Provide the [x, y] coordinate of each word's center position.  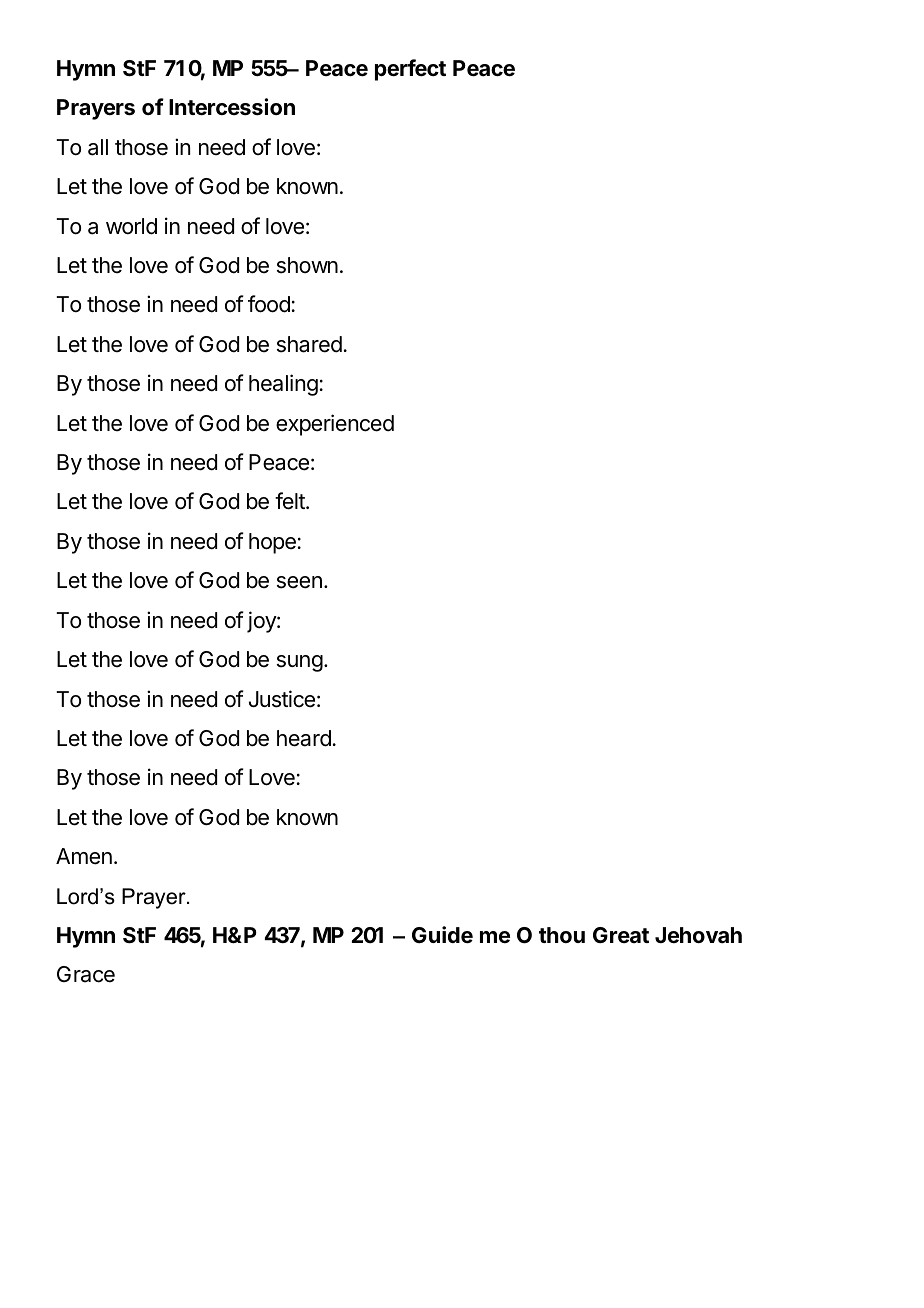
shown [307, 265]
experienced [335, 425]
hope [272, 543]
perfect [410, 70]
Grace [86, 974]
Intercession [232, 107]
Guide [442, 935]
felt [291, 501]
